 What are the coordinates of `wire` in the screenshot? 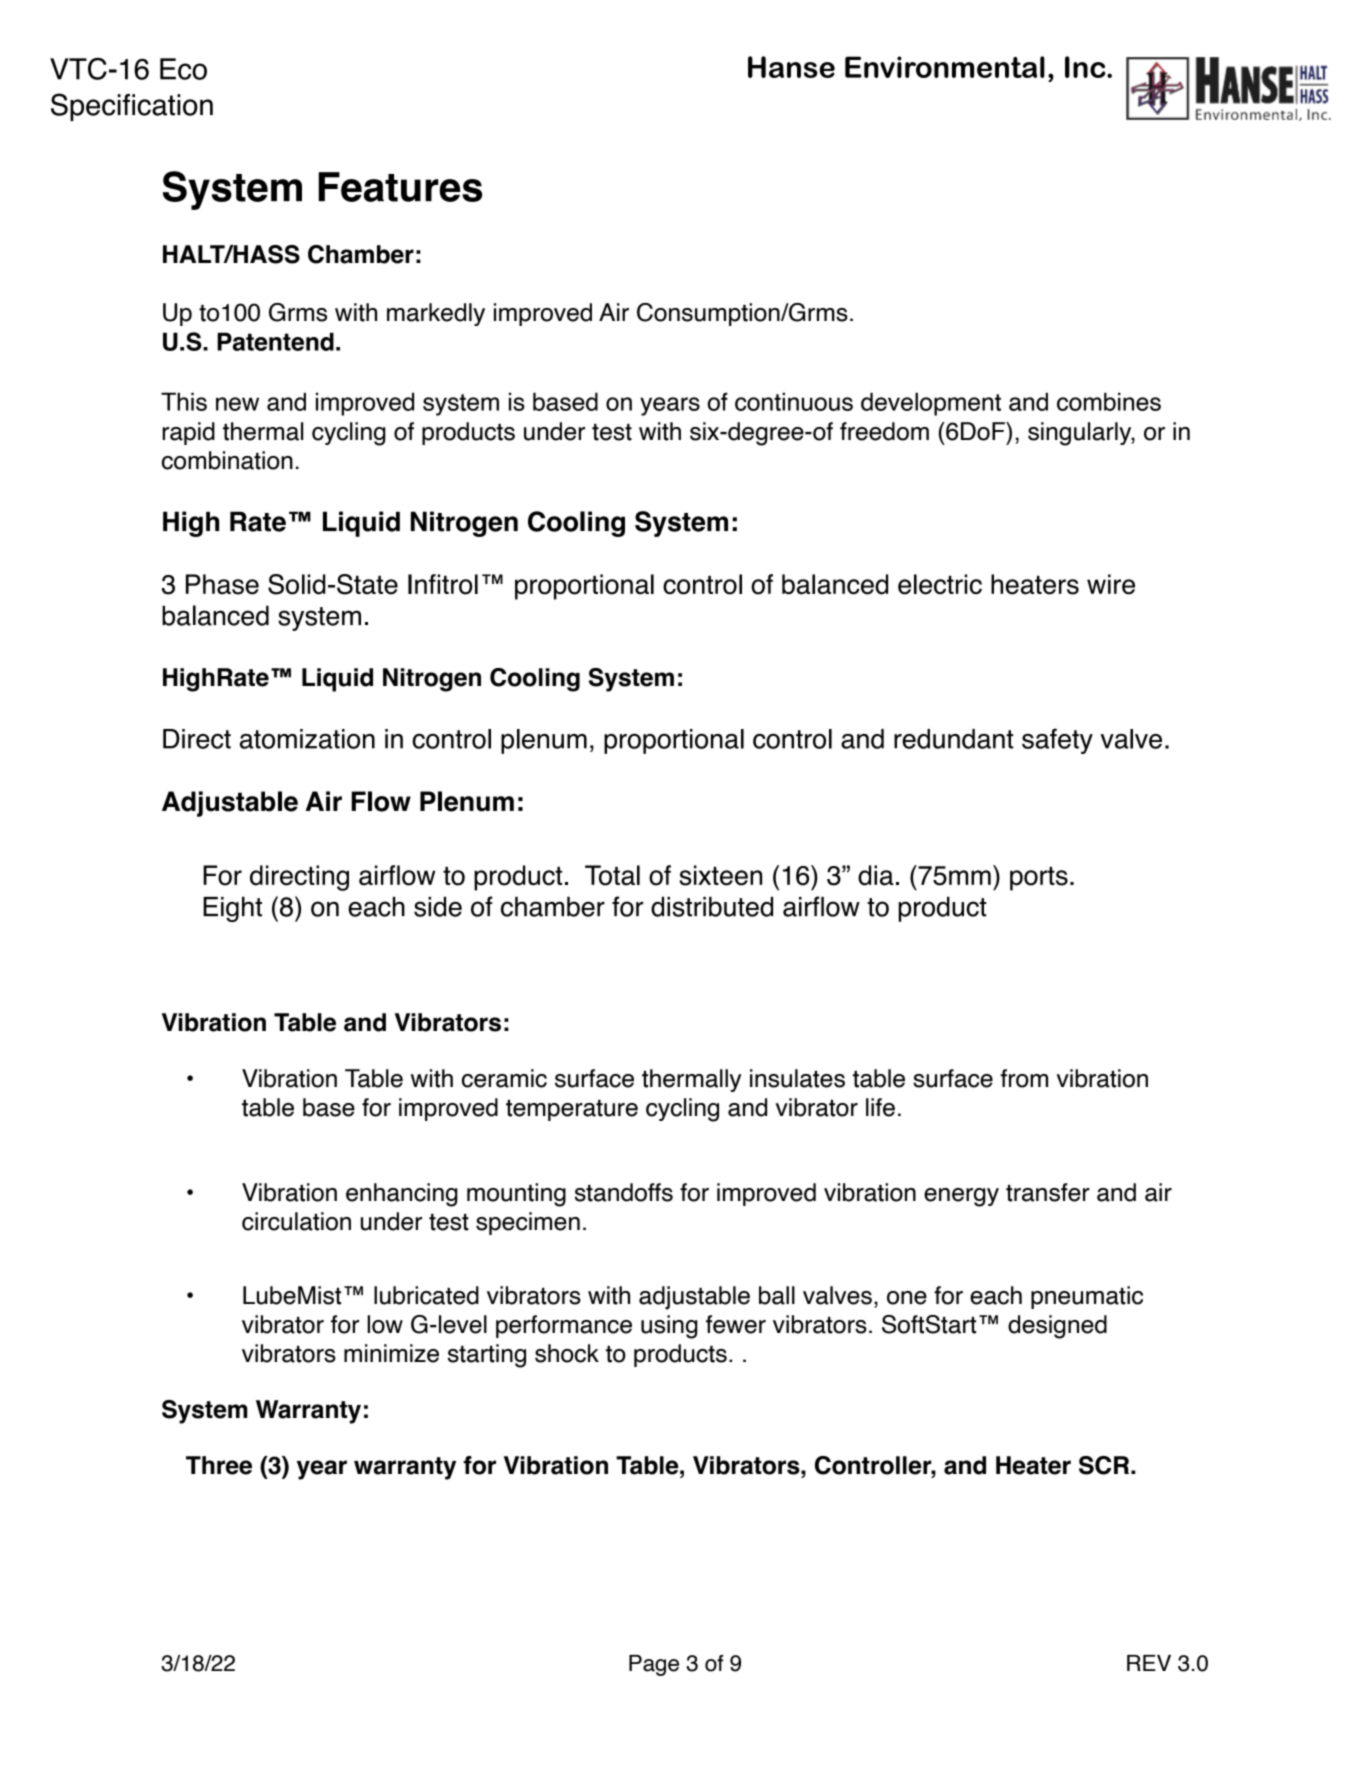 It's located at (1111, 584).
